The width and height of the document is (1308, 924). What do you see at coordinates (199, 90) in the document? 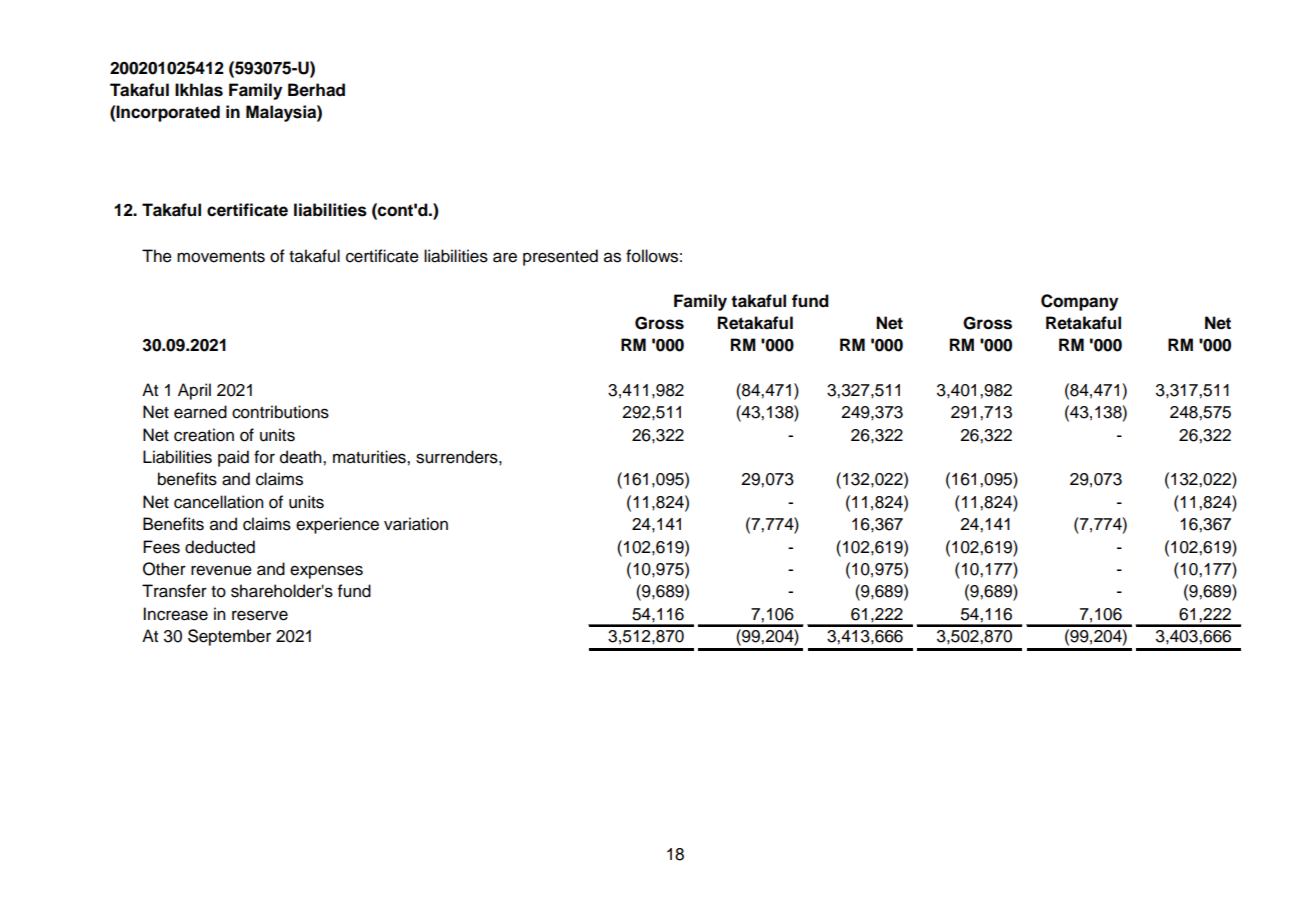
I see `Ikhlas` at bounding box center [199, 90].
